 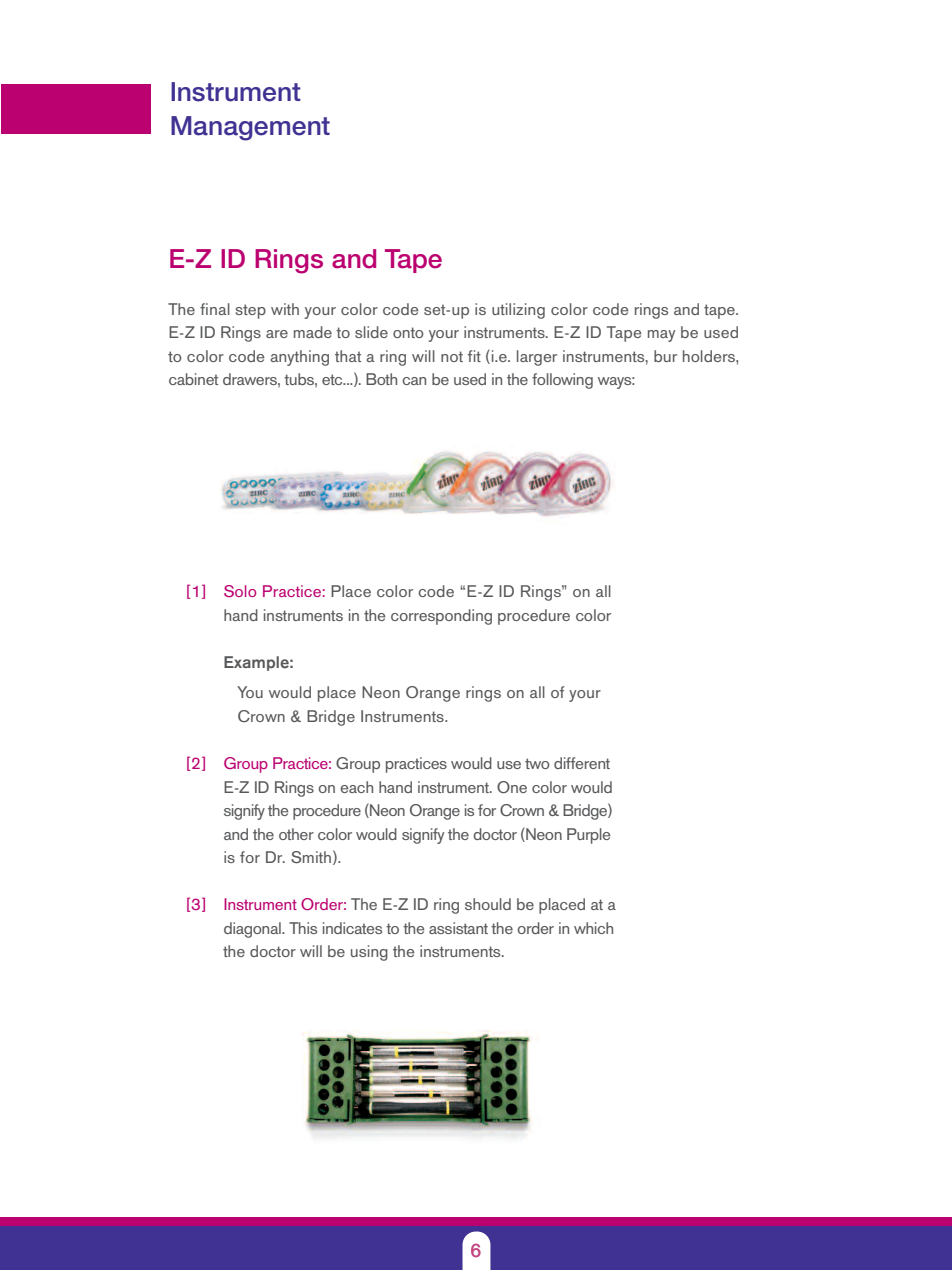 What do you see at coordinates (661, 336) in the screenshot?
I see `may` at bounding box center [661, 336].
